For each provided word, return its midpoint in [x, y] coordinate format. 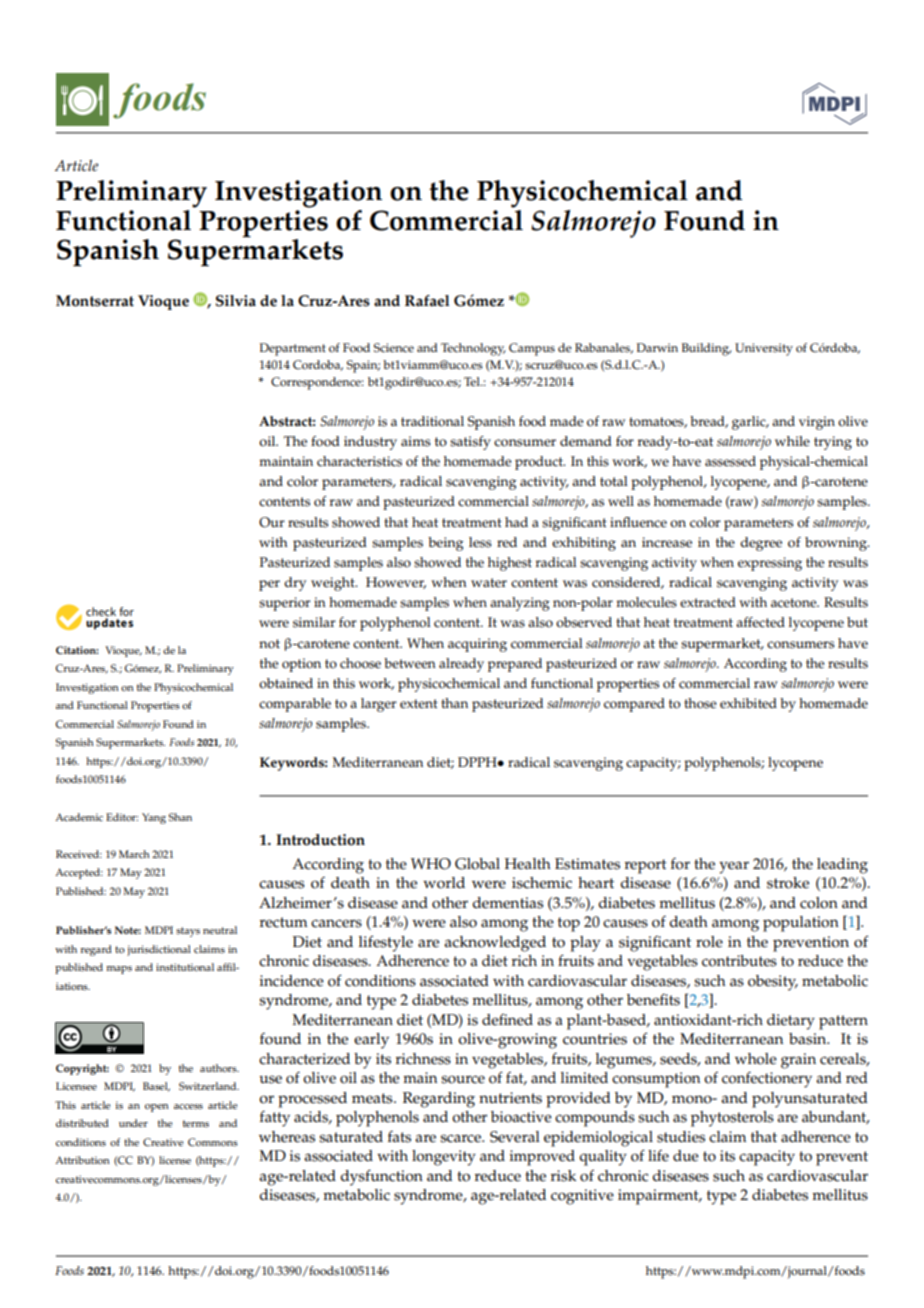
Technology [473, 349]
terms [196, 1124]
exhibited [748, 703]
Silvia [236, 301]
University [764, 349]
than [454, 703]
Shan [180, 817]
